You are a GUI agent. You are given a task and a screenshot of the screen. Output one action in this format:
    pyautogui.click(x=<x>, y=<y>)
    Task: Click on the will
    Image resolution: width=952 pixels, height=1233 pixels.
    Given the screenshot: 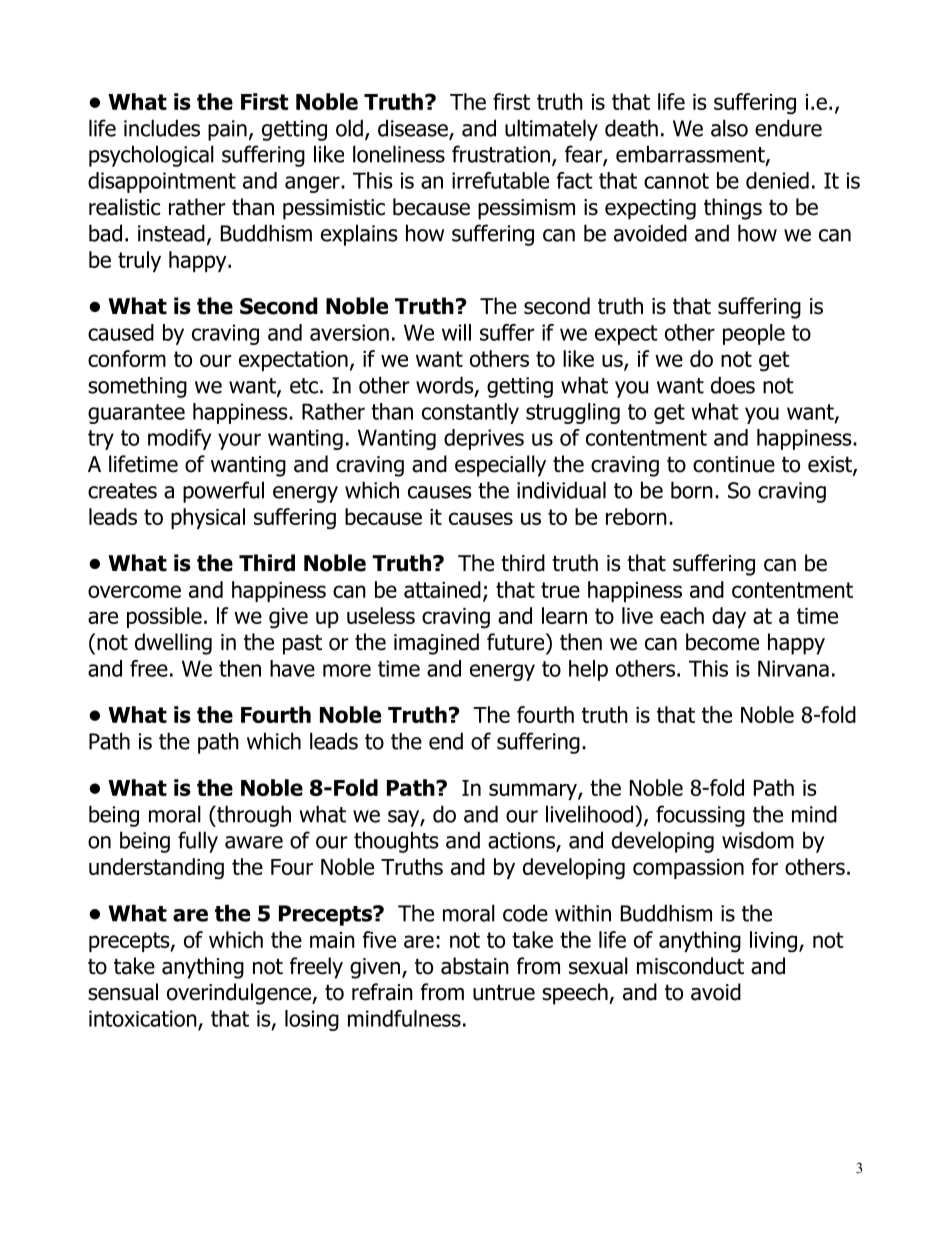 What is the action you would take?
    pyautogui.click(x=456, y=332)
